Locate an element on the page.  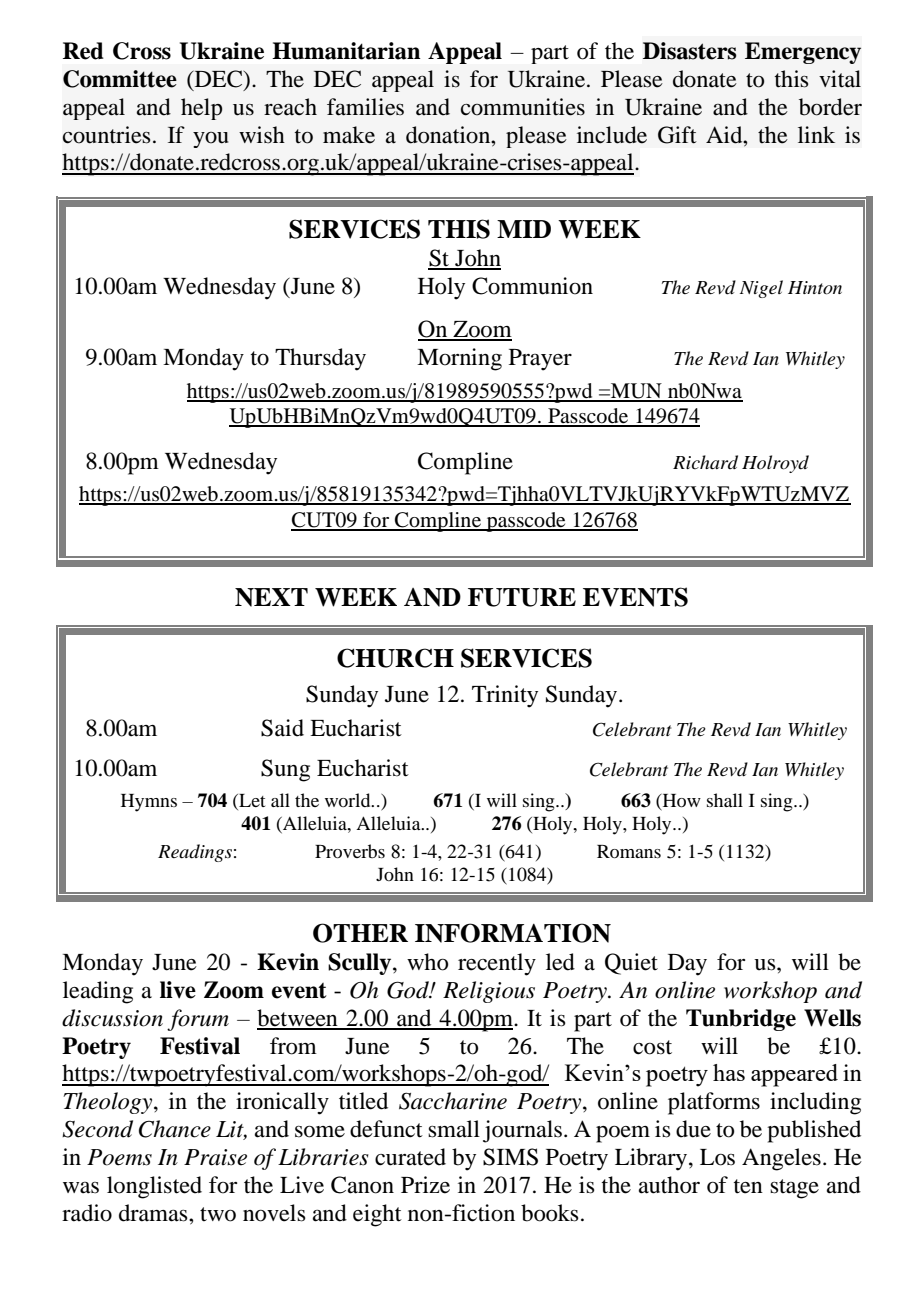
world is located at coordinates (349, 800).
